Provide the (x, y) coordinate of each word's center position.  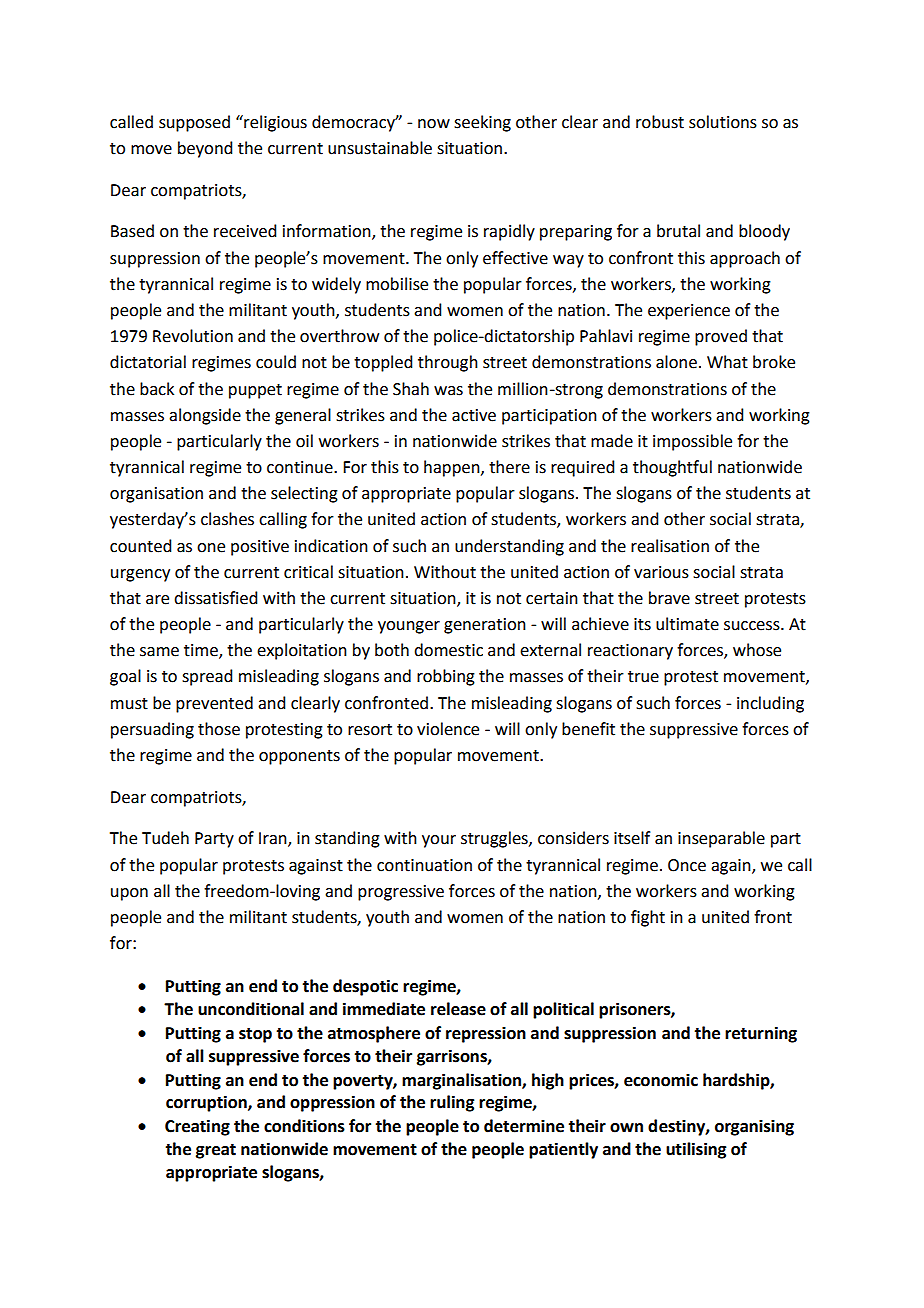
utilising (696, 1150)
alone (676, 362)
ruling (452, 1103)
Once (687, 865)
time (202, 651)
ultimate (687, 624)
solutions (723, 122)
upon (129, 894)
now (434, 124)
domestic (448, 650)
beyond (205, 149)
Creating (197, 1127)
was (448, 391)
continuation (424, 865)
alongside (205, 416)
